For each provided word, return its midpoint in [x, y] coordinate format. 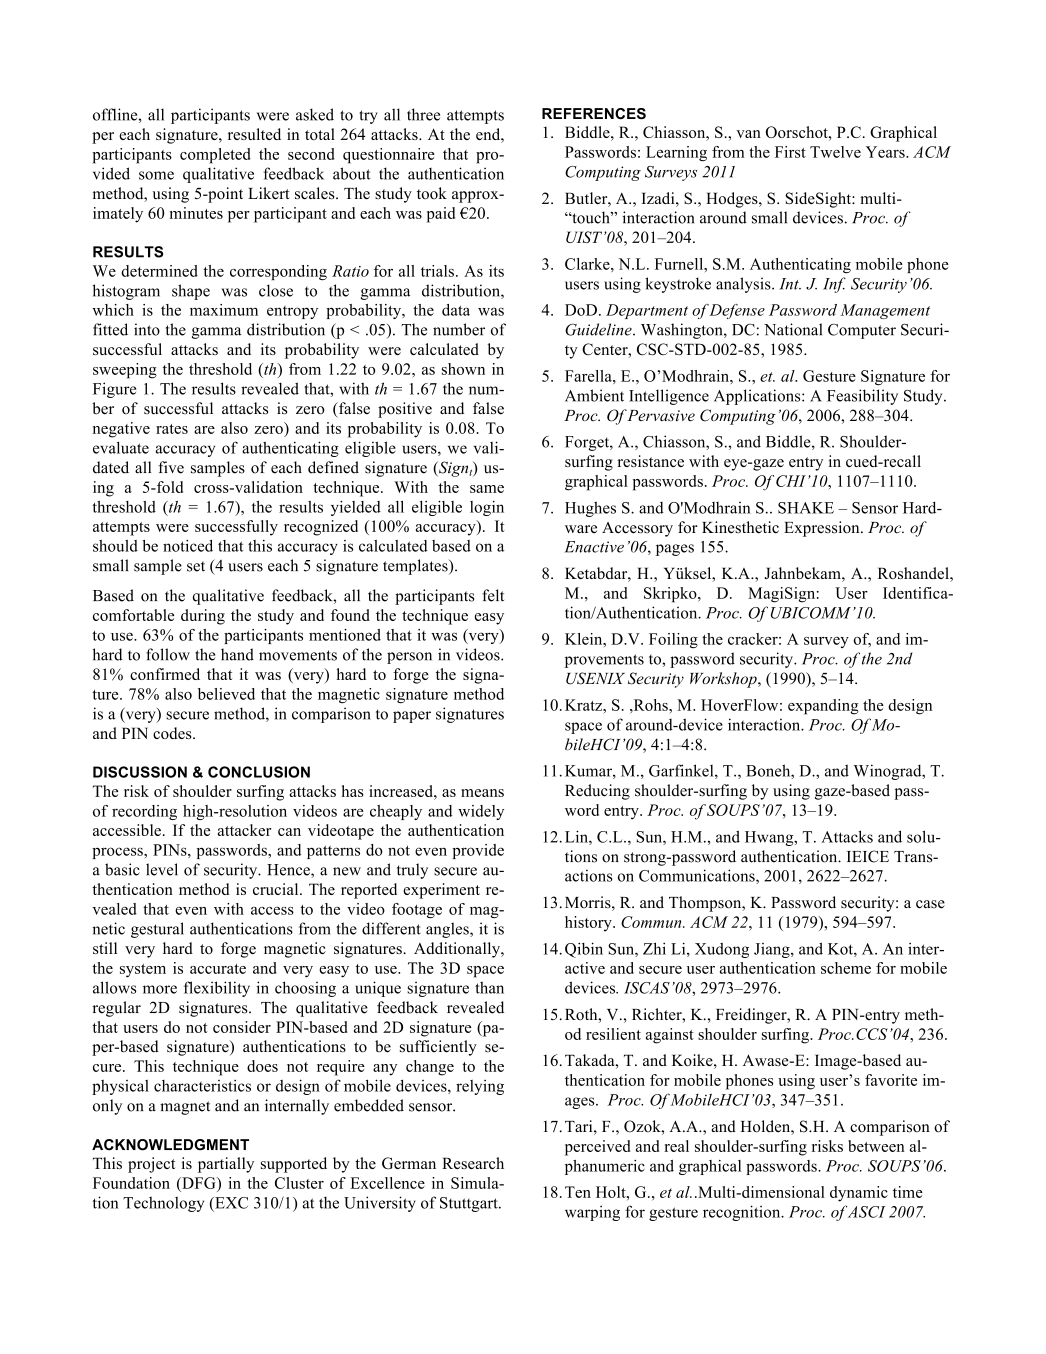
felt [493, 595]
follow [168, 654]
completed [215, 156]
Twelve [835, 152]
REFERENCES [594, 113]
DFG [199, 1183]
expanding [823, 707]
